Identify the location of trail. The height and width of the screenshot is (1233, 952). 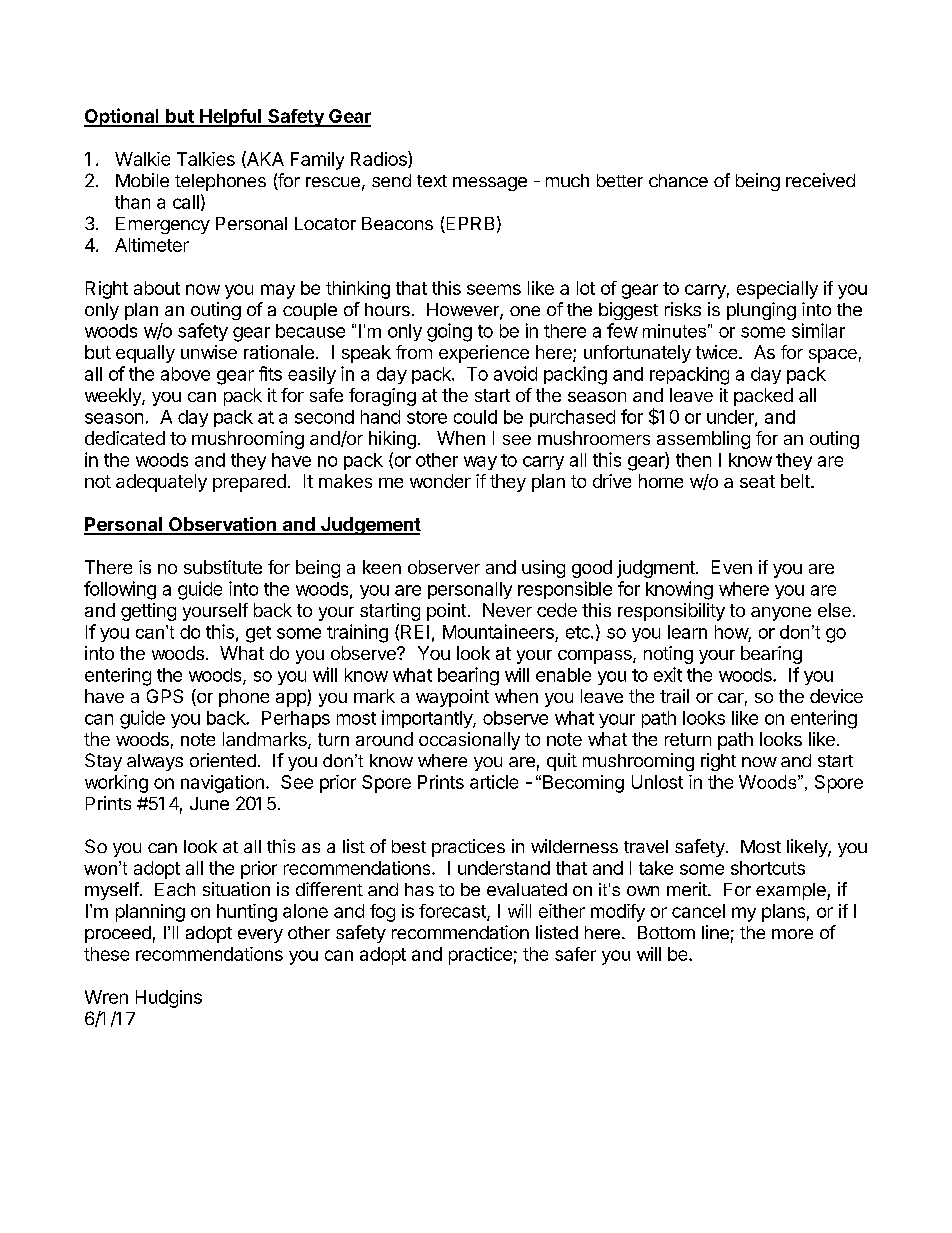
(674, 696).
